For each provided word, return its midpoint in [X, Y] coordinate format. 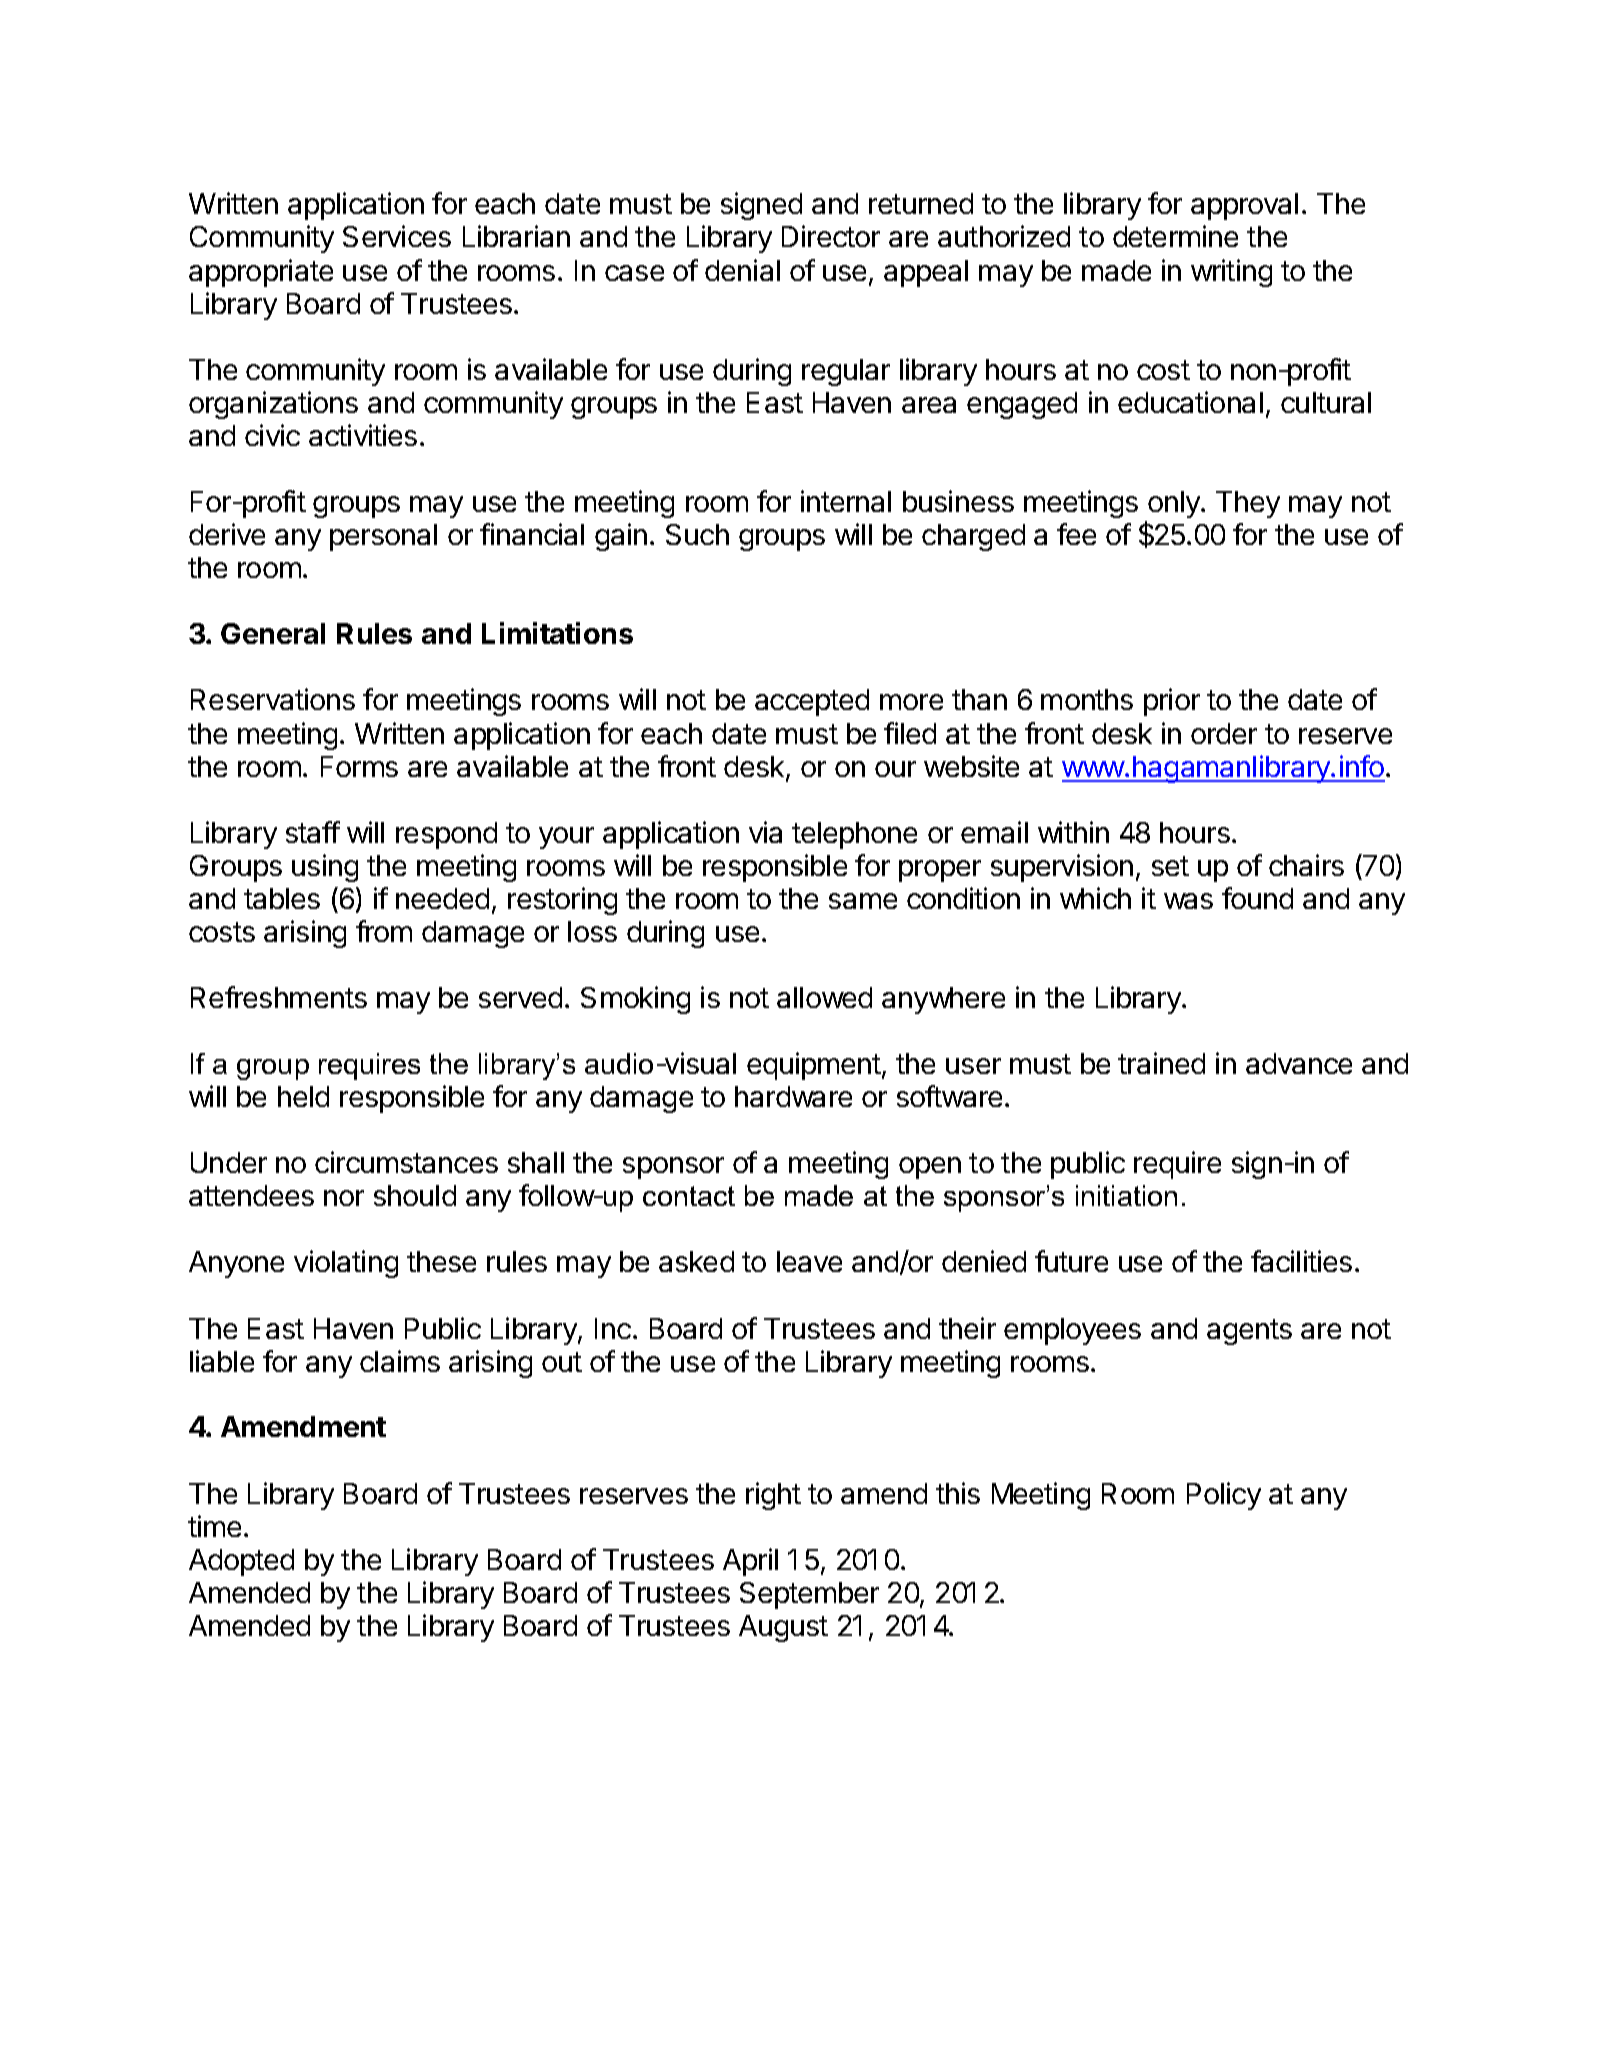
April [750, 1562]
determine [1175, 236]
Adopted [241, 1562]
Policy [1224, 1496]
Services [397, 236]
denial [742, 270]
